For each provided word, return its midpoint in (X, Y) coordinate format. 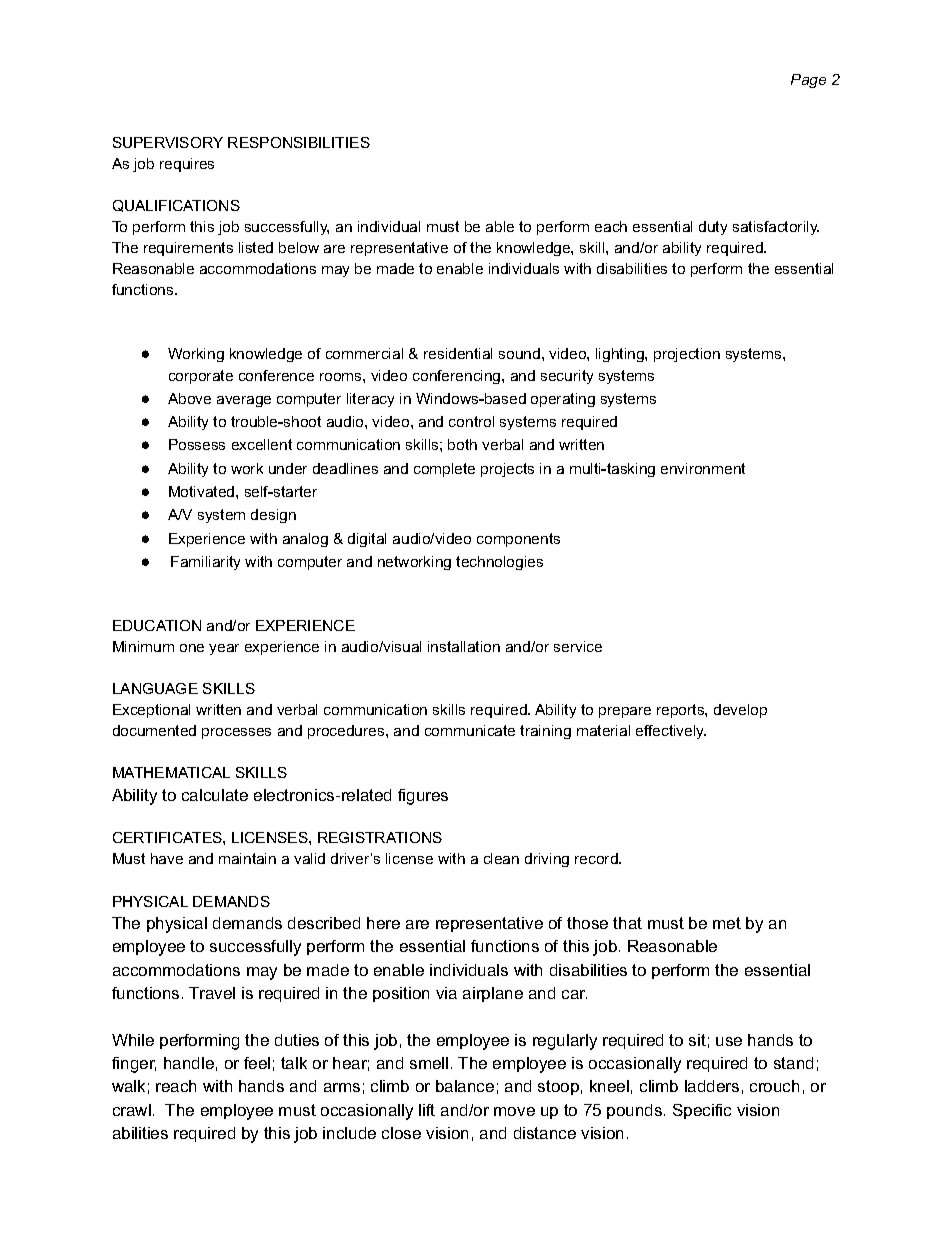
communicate (470, 730)
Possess (197, 444)
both (462, 444)
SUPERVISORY (168, 142)
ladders (712, 1086)
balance (465, 1086)
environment (703, 468)
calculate (215, 795)
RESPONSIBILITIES (299, 142)
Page (808, 81)
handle (189, 1063)
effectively (671, 732)
